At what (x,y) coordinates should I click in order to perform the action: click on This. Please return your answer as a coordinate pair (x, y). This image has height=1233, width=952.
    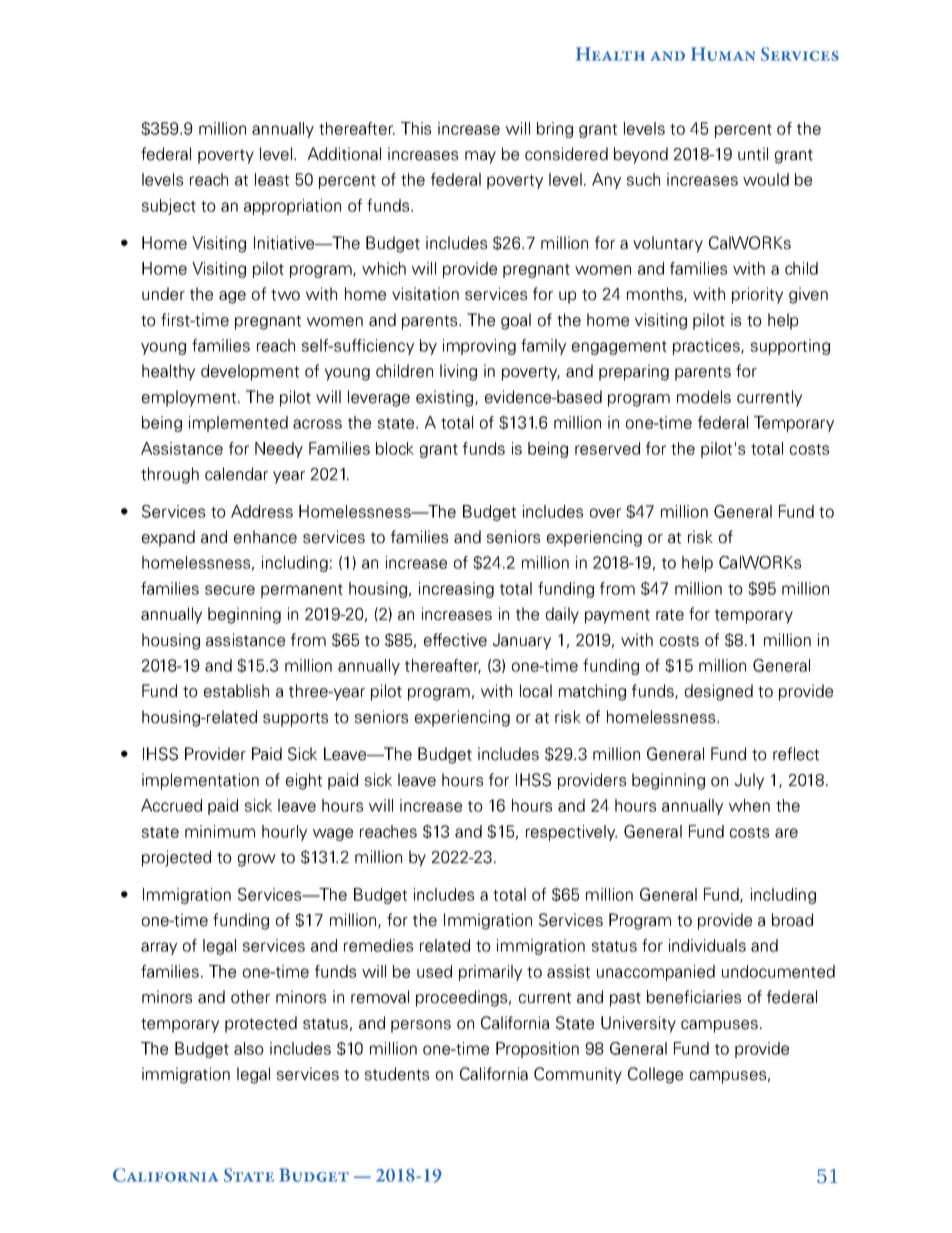
    Looking at the image, I should click on (416, 128).
